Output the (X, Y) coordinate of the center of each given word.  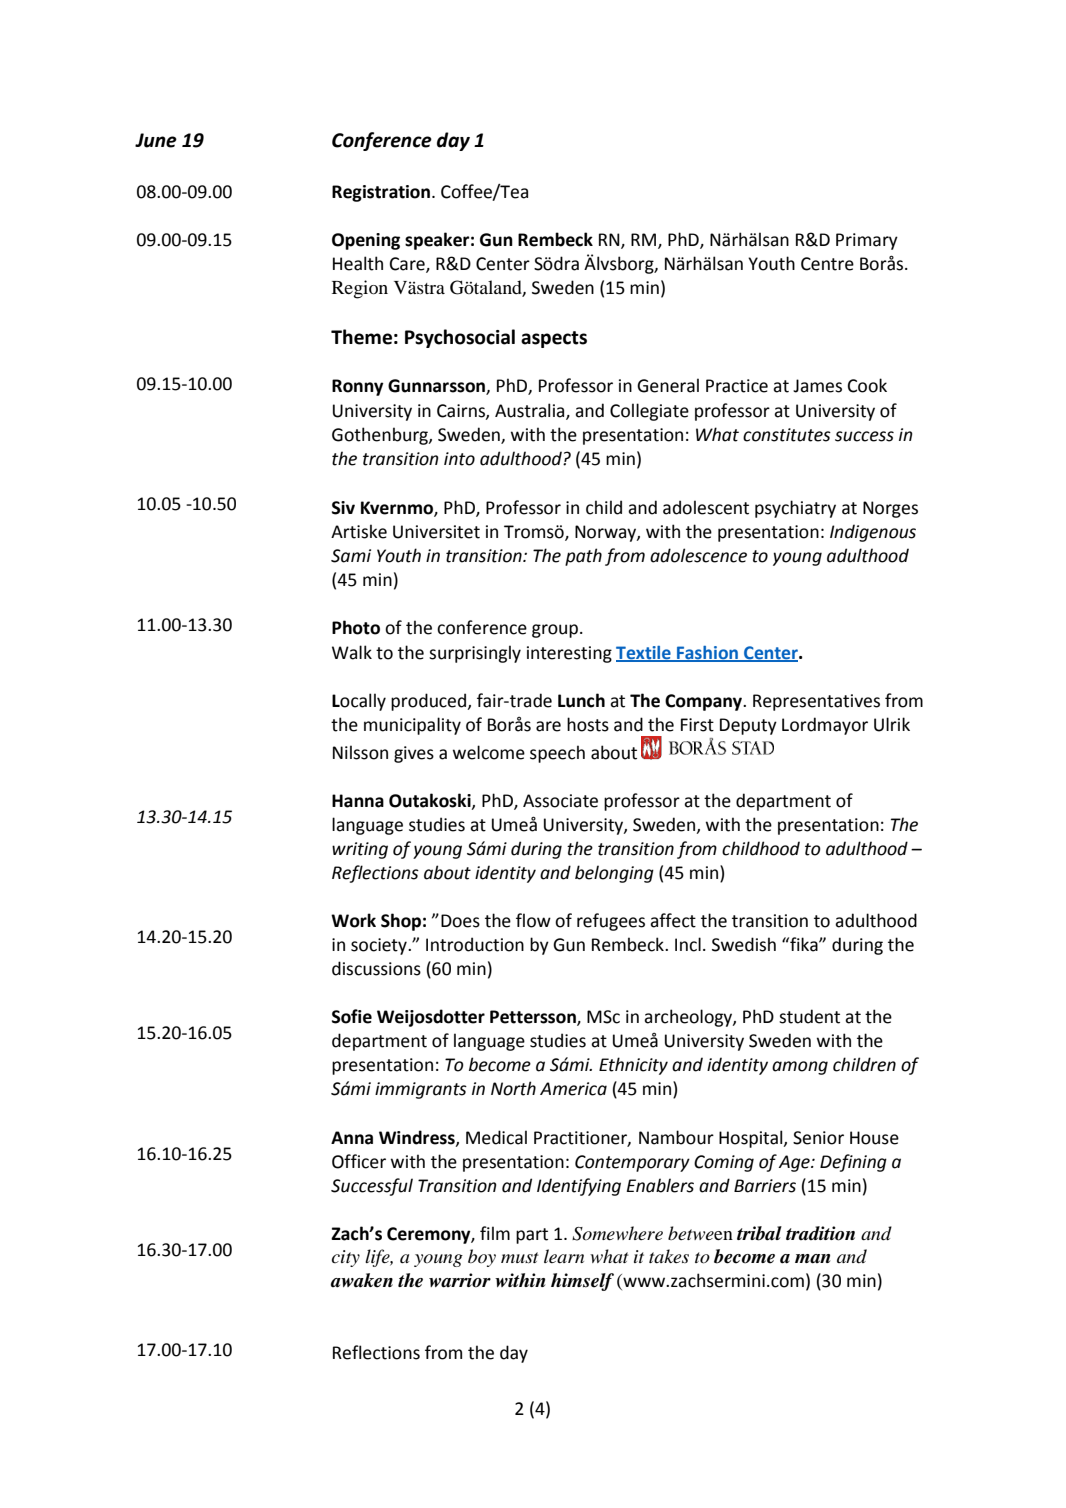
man (812, 1259)
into (459, 459)
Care (408, 265)
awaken (362, 1280)
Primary (867, 241)
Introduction (475, 944)
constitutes (787, 435)
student (809, 1016)
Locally (359, 702)
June (156, 140)
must (520, 1257)
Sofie (352, 1016)
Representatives (816, 702)
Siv (343, 508)
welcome (489, 752)
